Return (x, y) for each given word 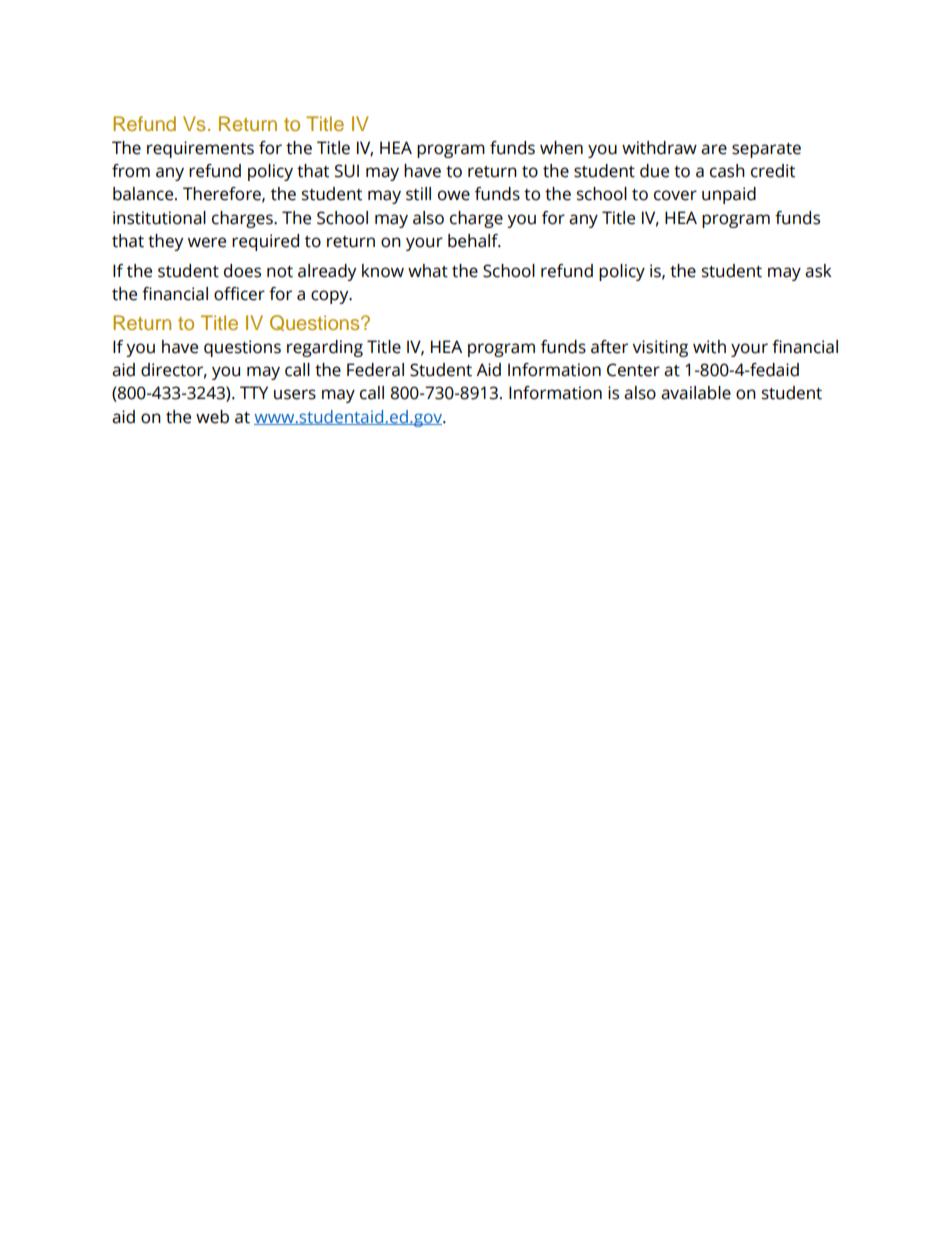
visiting (660, 348)
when (561, 148)
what (428, 271)
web (212, 417)
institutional (159, 218)
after (609, 347)
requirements (200, 149)
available (696, 393)
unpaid (729, 195)
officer (239, 294)
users (295, 394)
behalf (474, 241)
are (714, 149)
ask (818, 271)
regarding (325, 348)
